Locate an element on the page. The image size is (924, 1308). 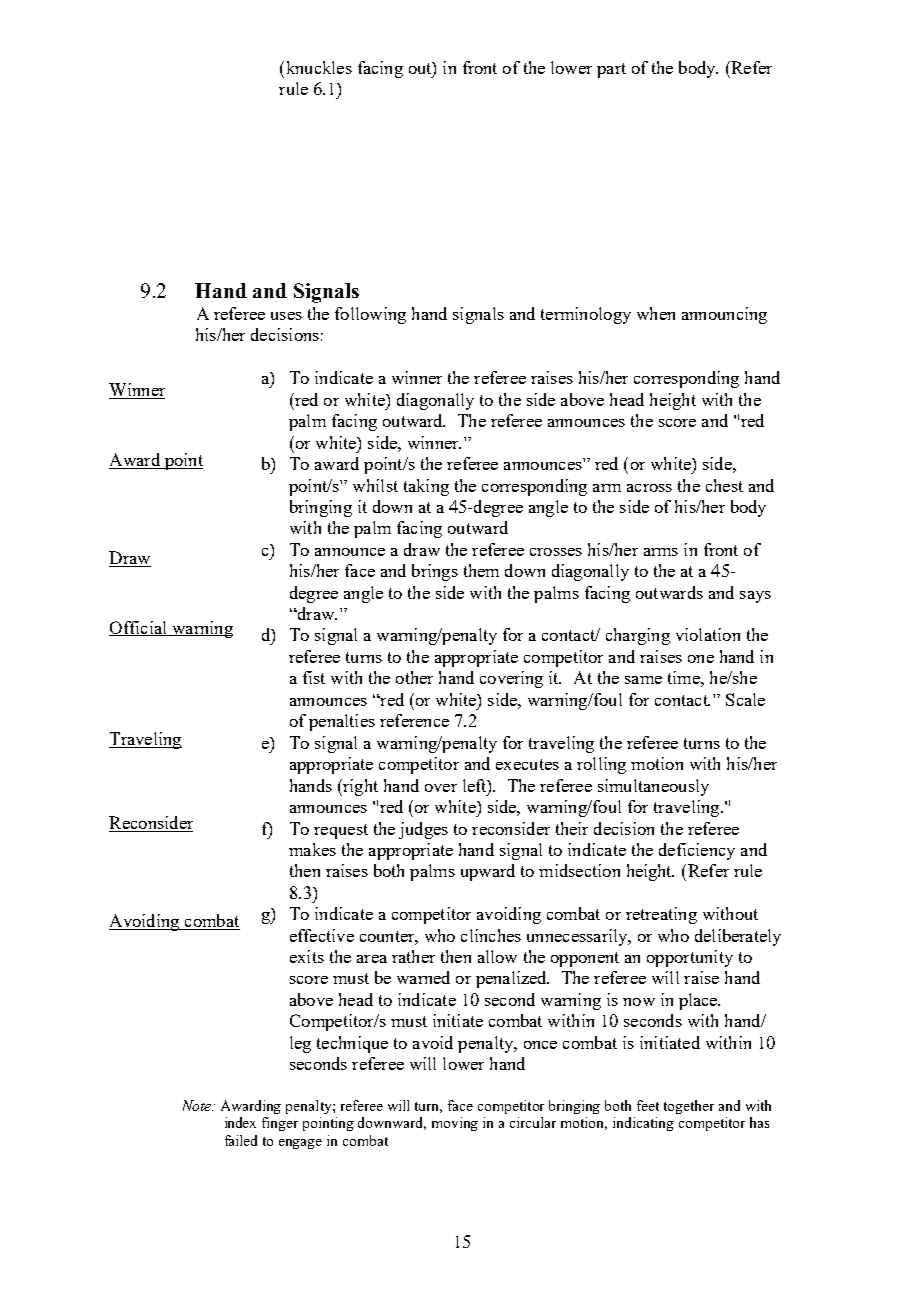
whilst is located at coordinates (375, 485).
